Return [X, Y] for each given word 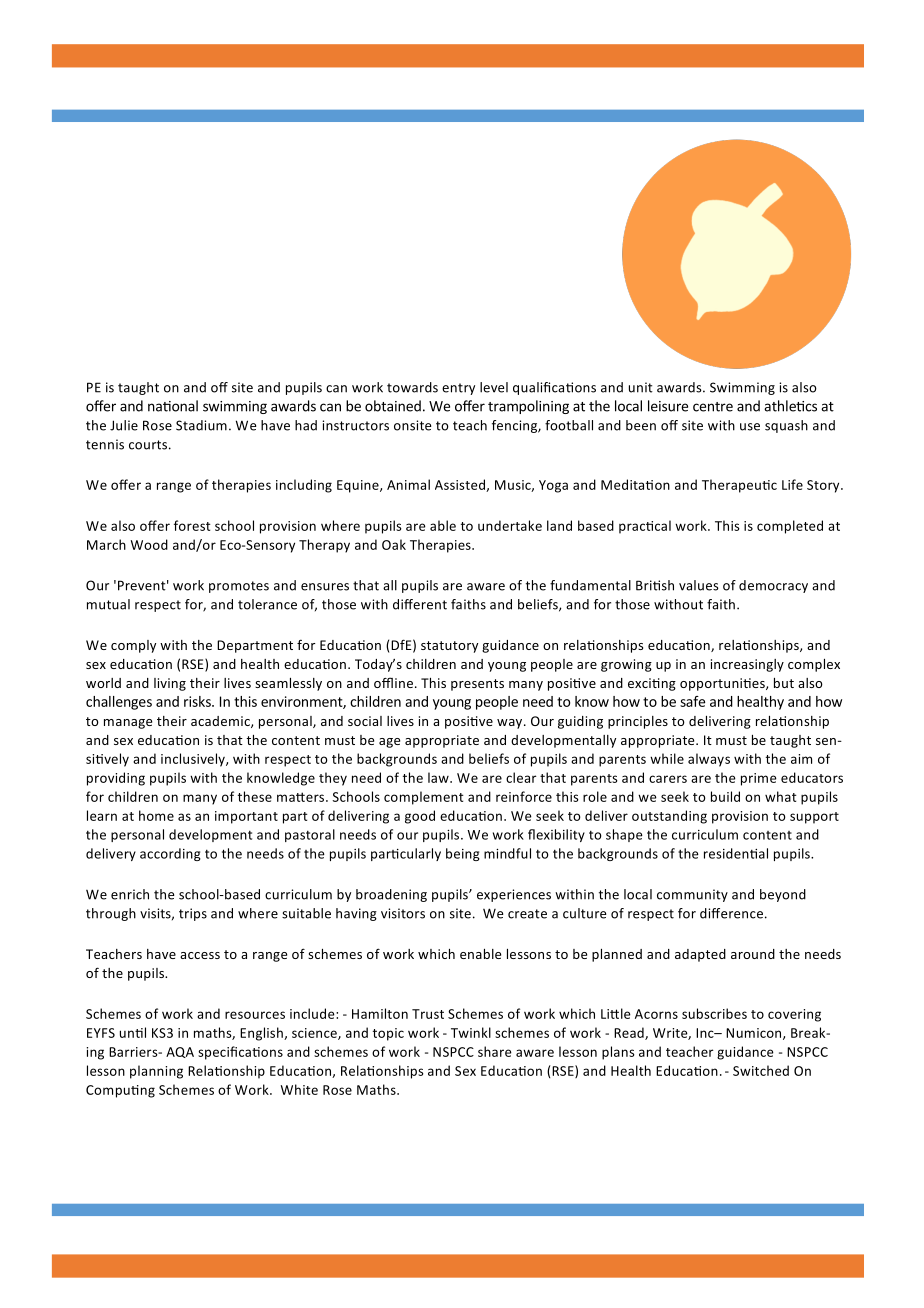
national [173, 406]
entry [458, 389]
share [495, 1051]
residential [736, 853]
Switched [761, 1070]
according [170, 854]
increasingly [747, 665]
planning [156, 1072]
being [463, 854]
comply [133, 646]
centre [713, 407]
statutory [449, 647]
